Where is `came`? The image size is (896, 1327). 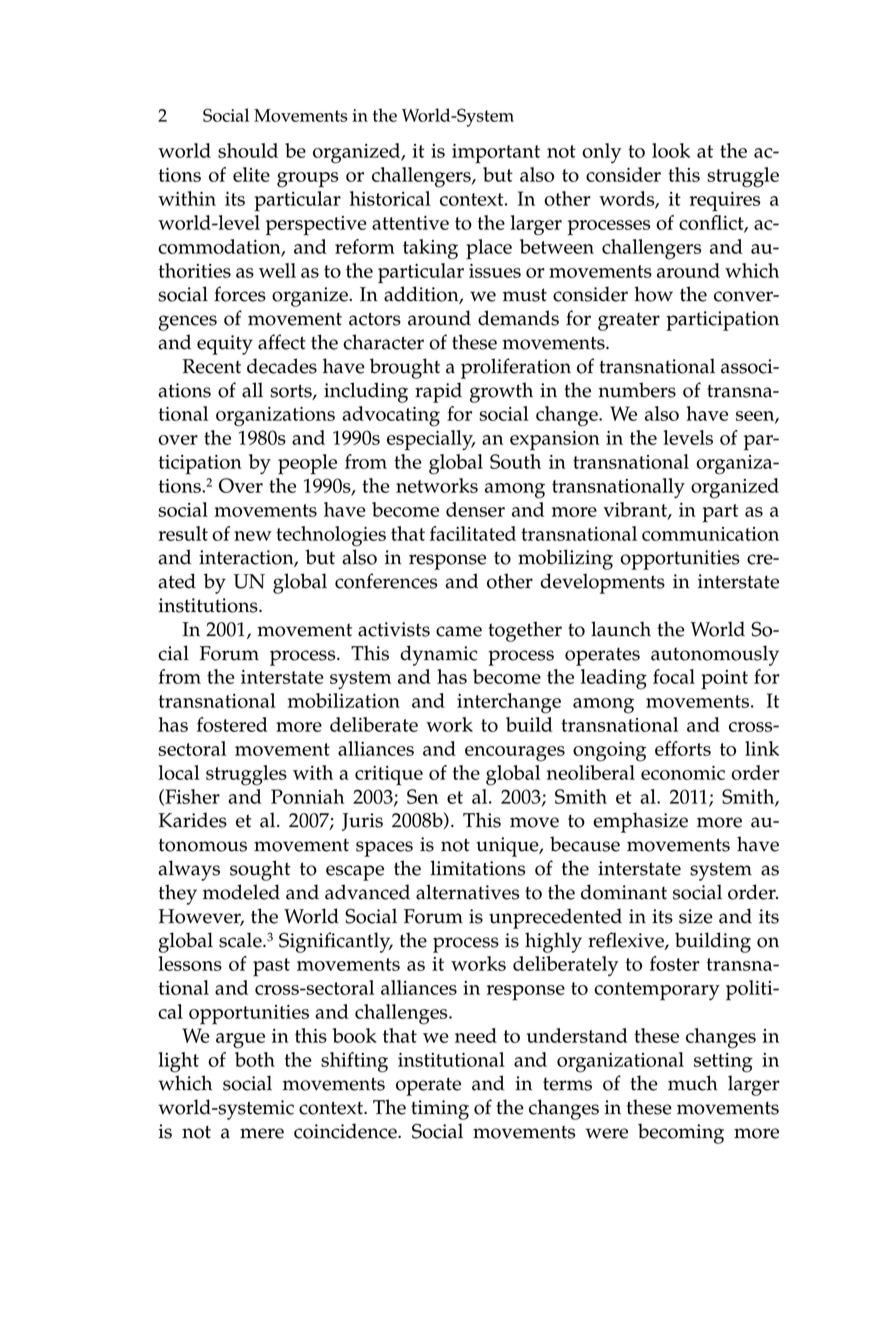
came is located at coordinates (459, 631).
